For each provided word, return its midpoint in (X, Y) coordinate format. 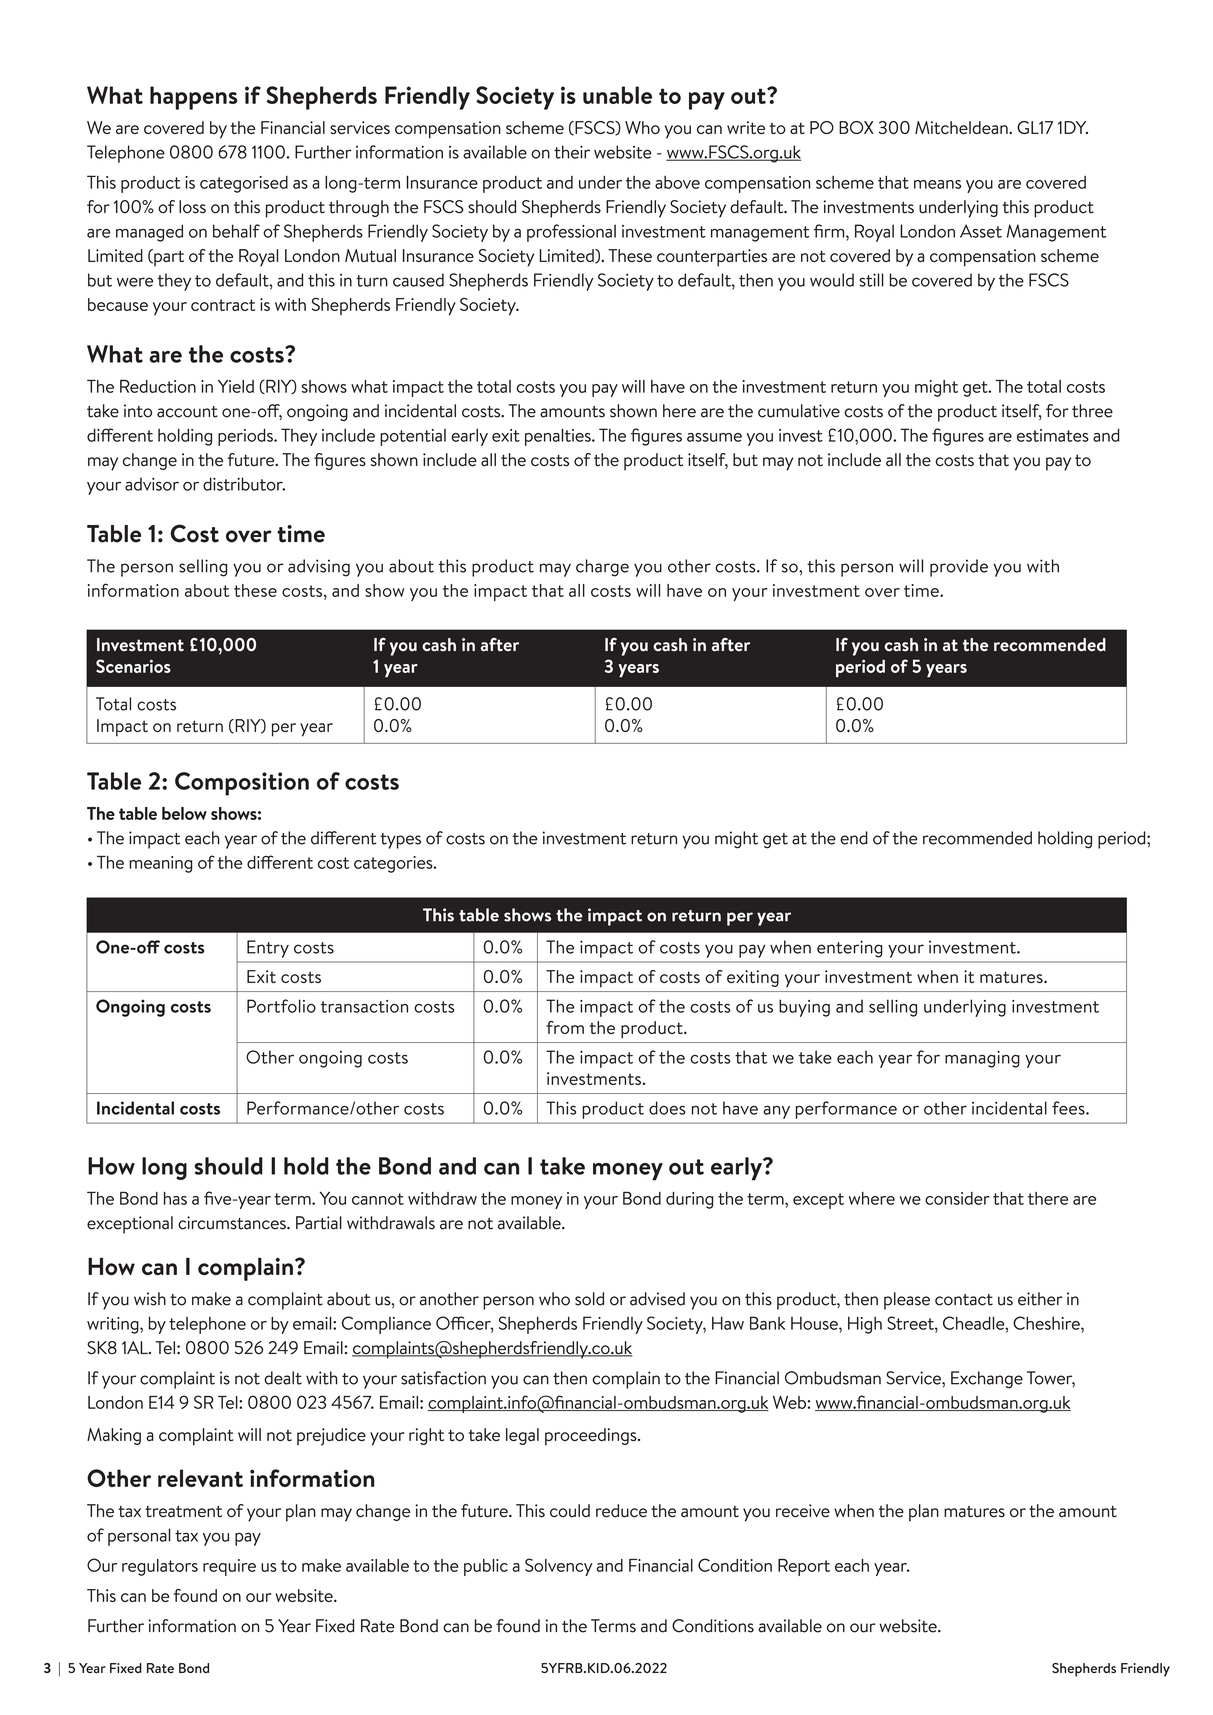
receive (803, 1511)
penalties (559, 437)
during (689, 1200)
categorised (244, 184)
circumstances (233, 1223)
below (184, 813)
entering (850, 949)
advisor (152, 484)
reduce (621, 1511)
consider (957, 1198)
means (937, 184)
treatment (183, 1512)
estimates (1053, 435)
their (572, 152)
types (400, 841)
